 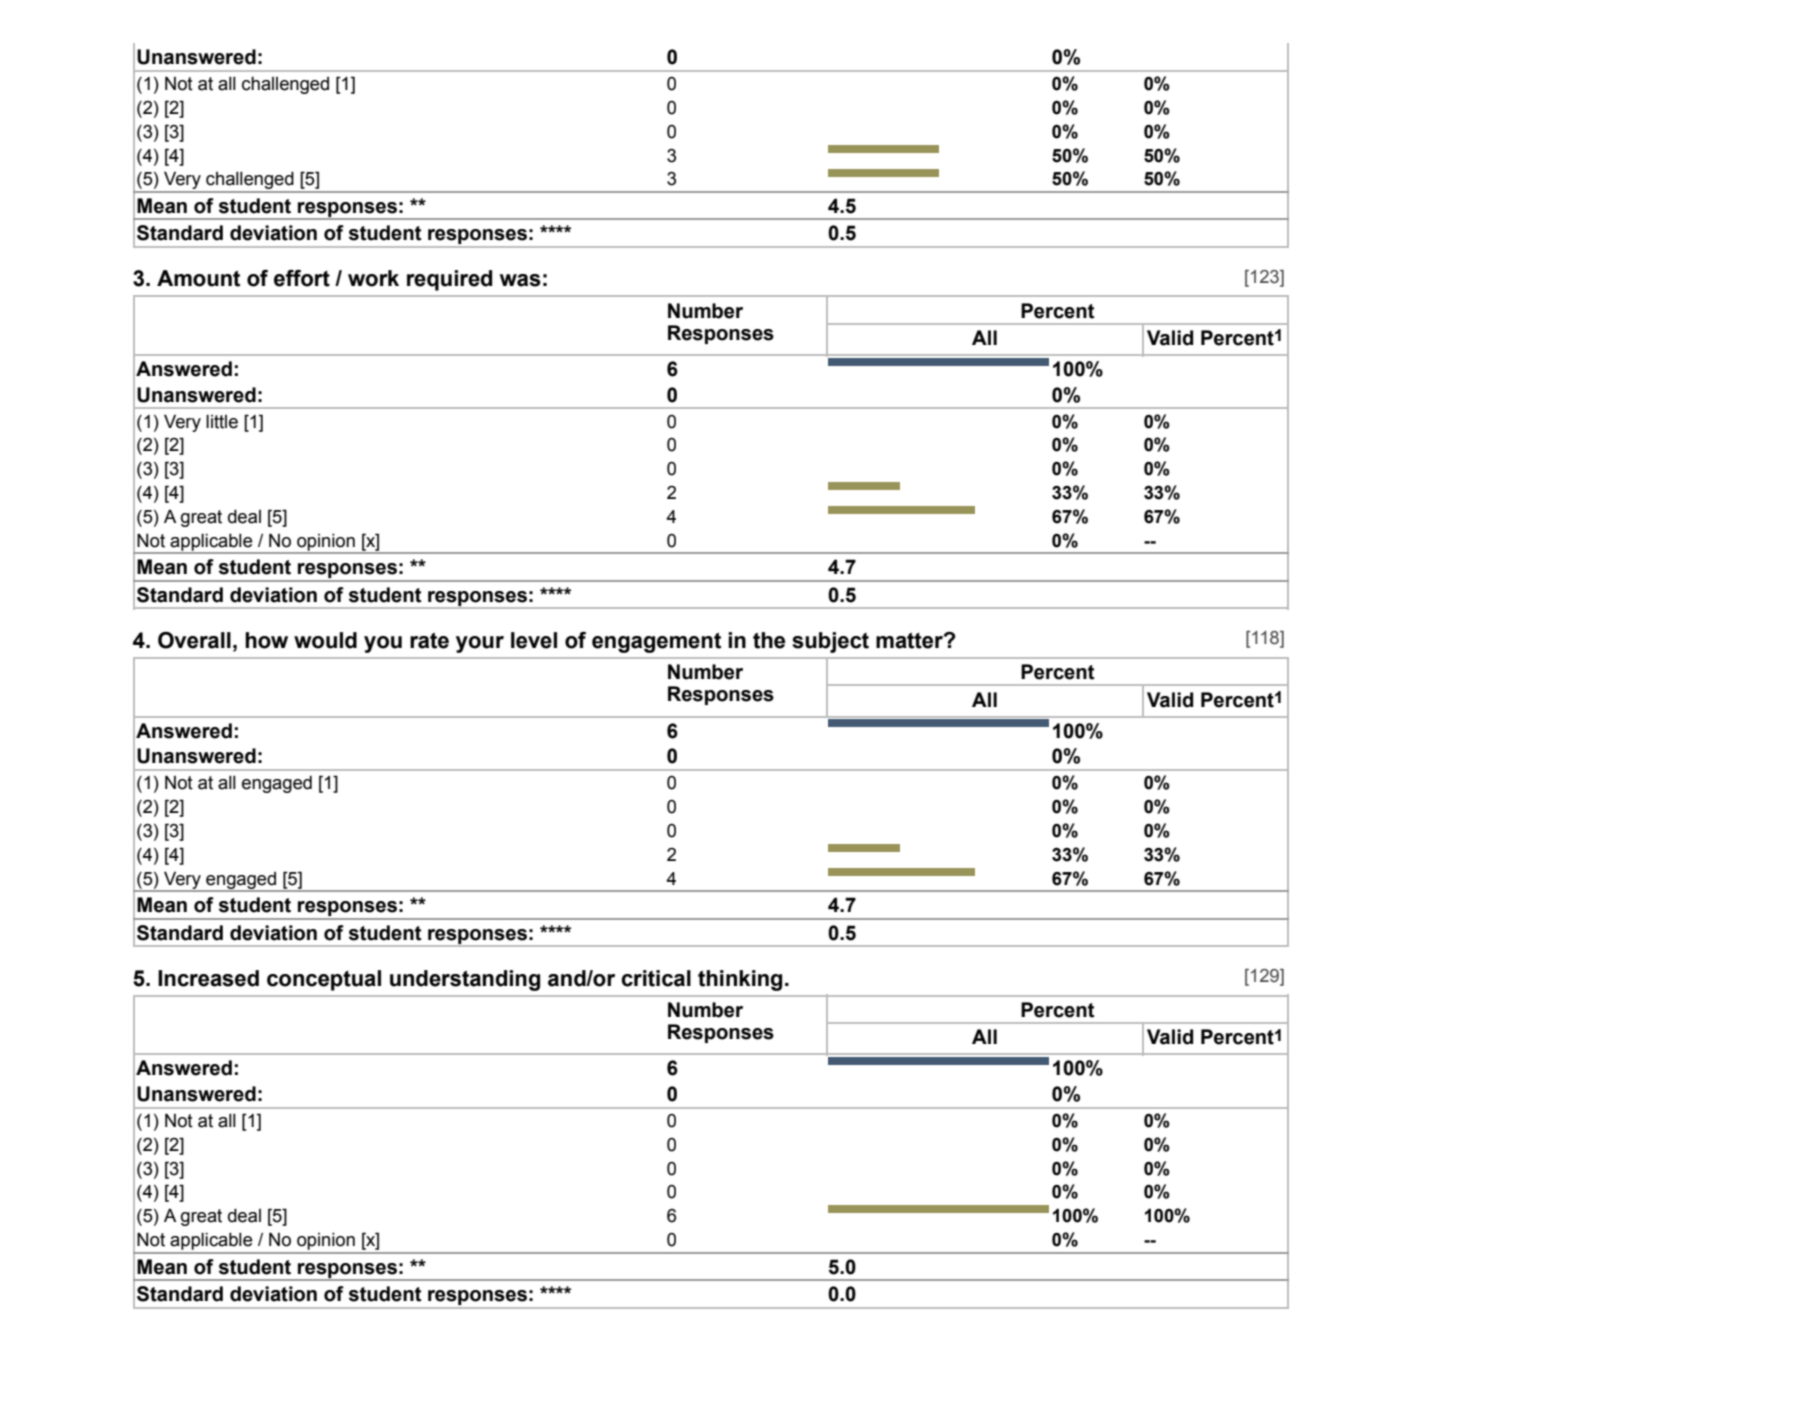 I want to click on effort, so click(x=302, y=278).
